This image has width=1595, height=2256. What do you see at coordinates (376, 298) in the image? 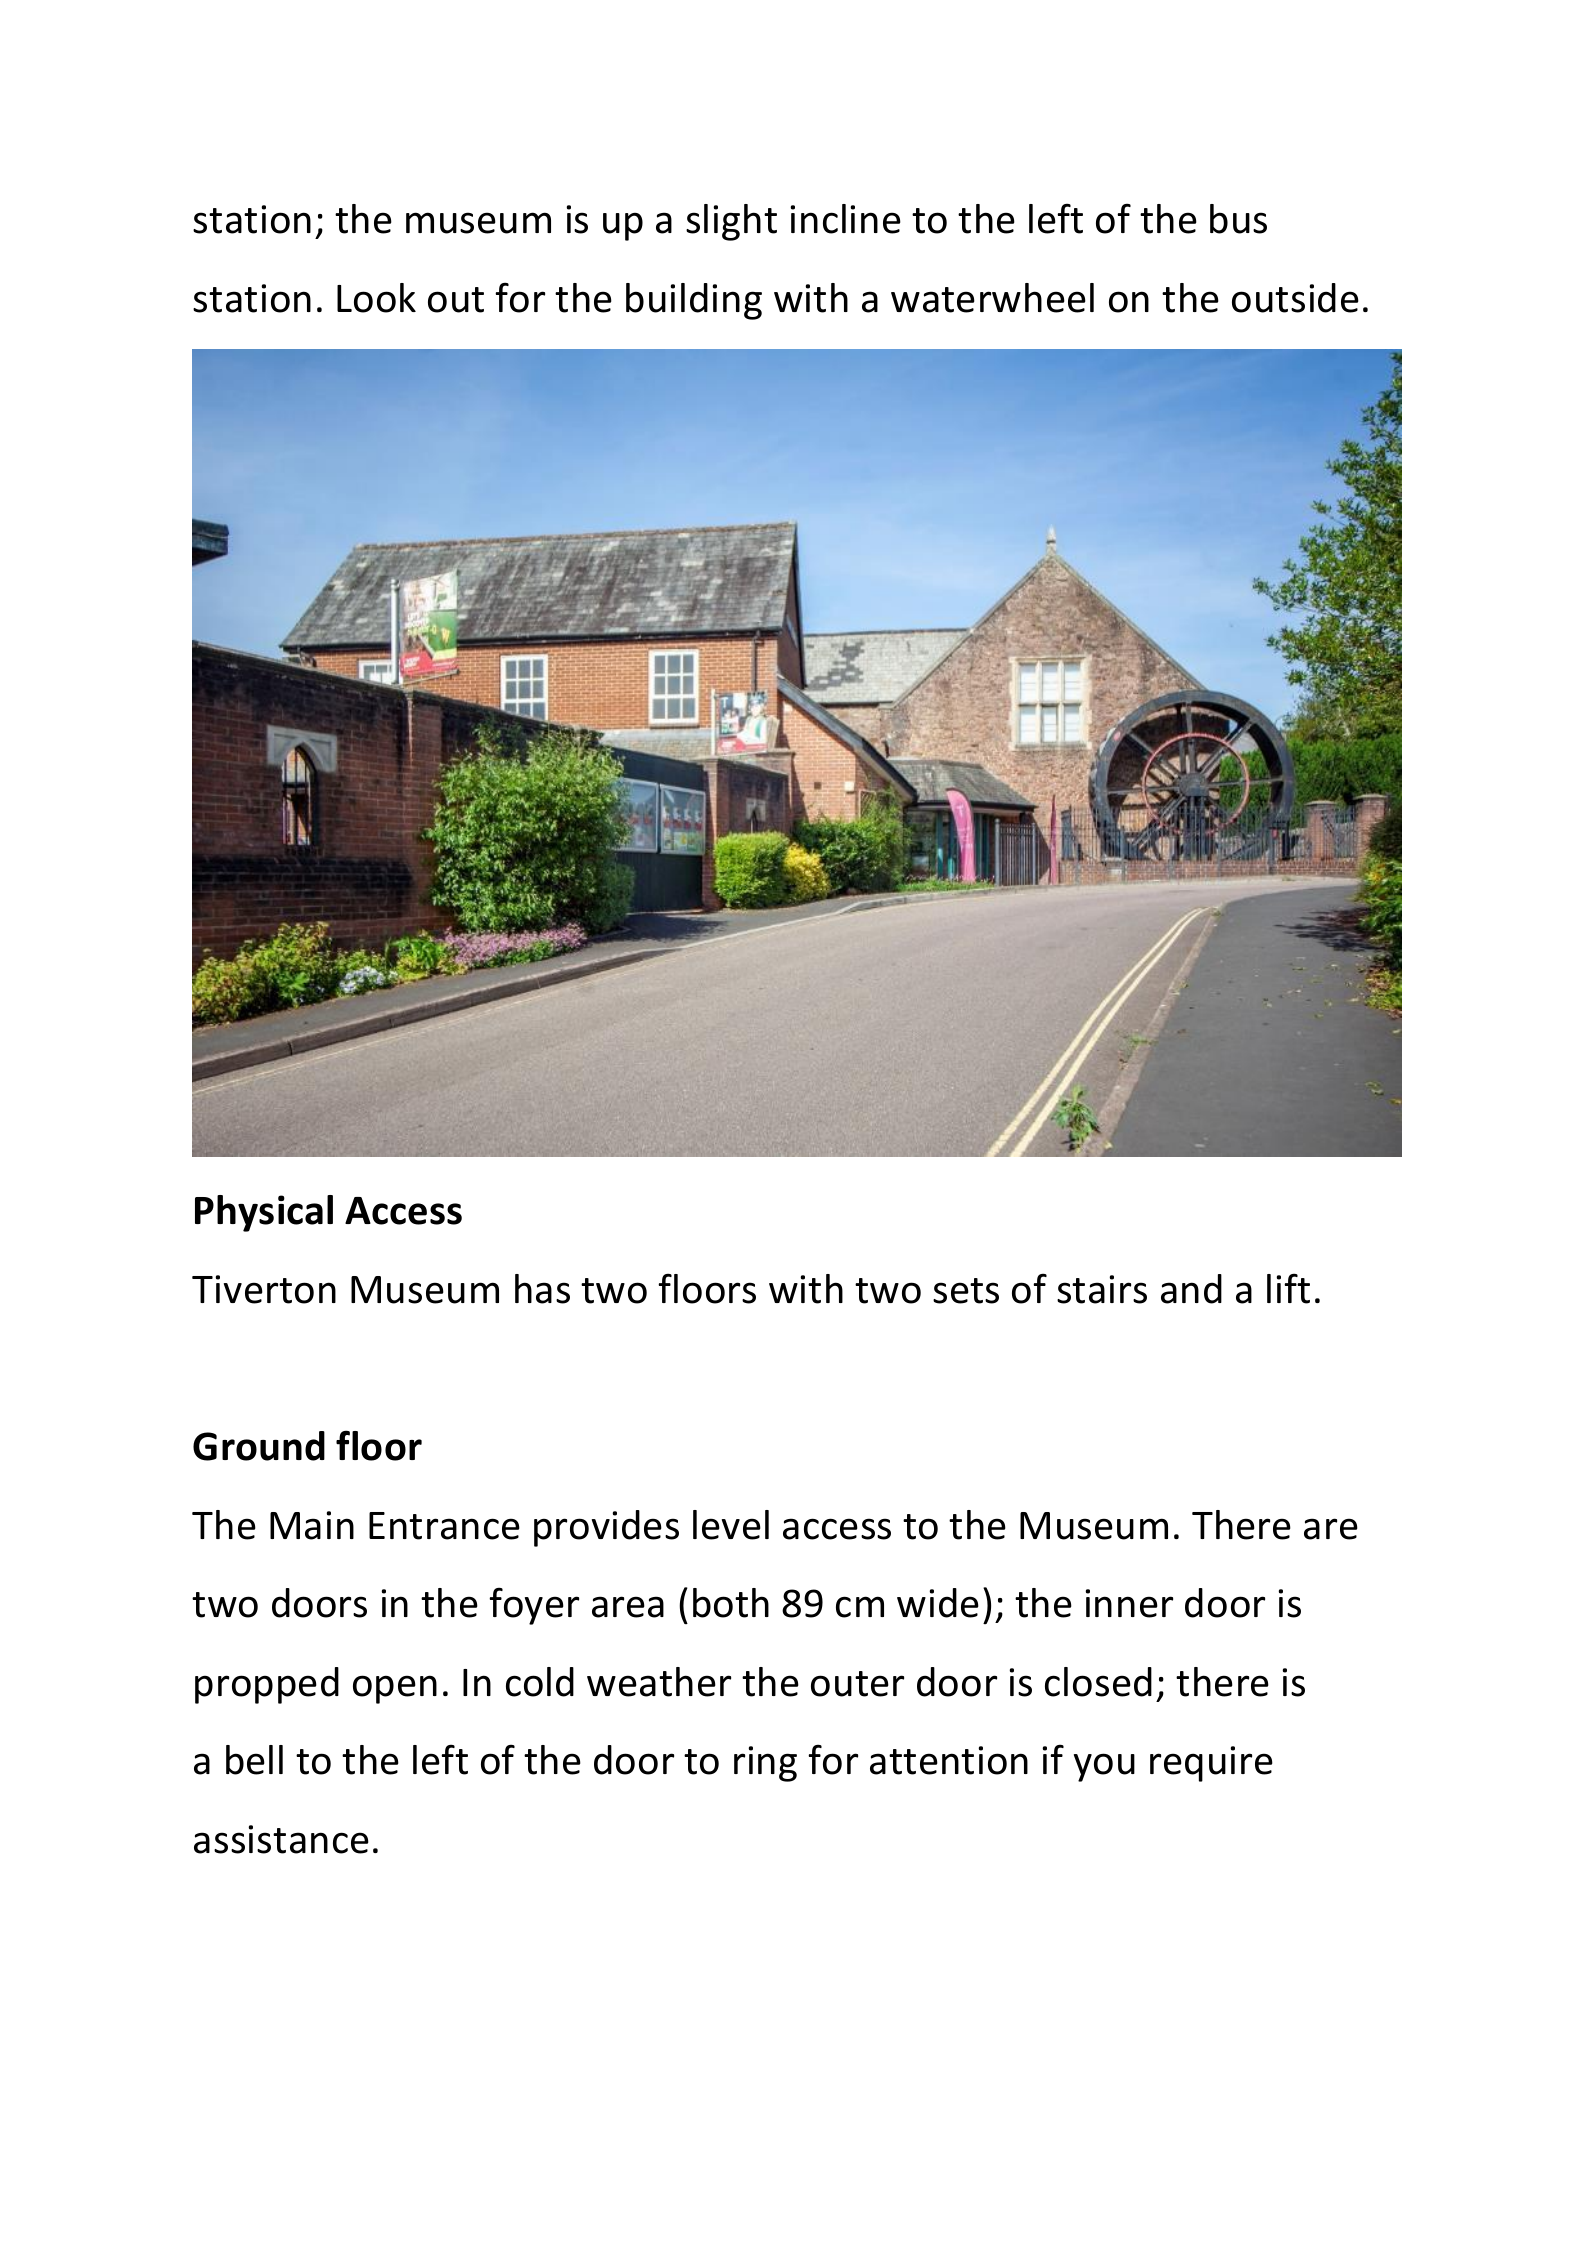
I see `Look` at bounding box center [376, 298].
